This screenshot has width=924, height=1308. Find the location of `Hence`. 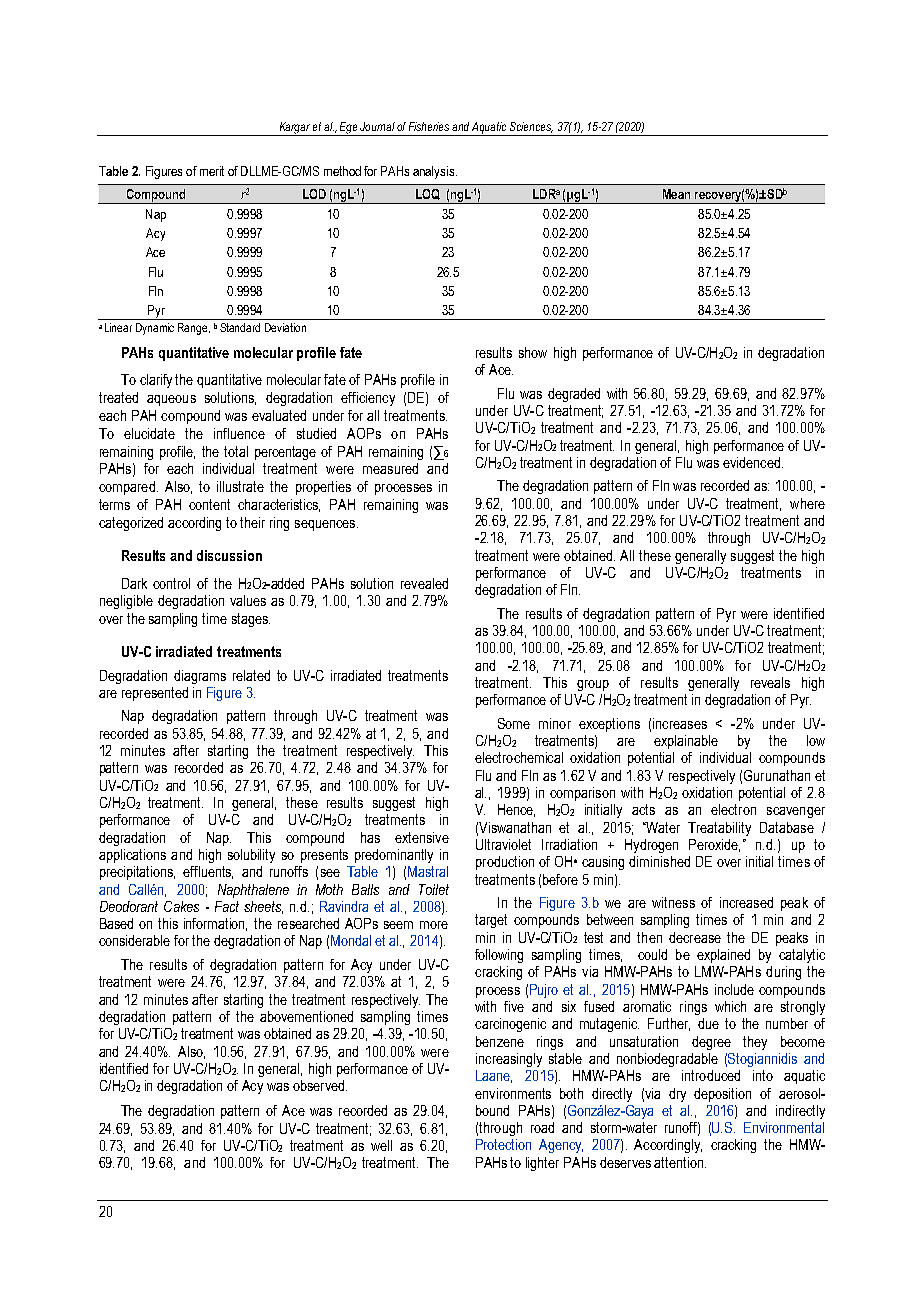

Hence is located at coordinates (516, 810).
